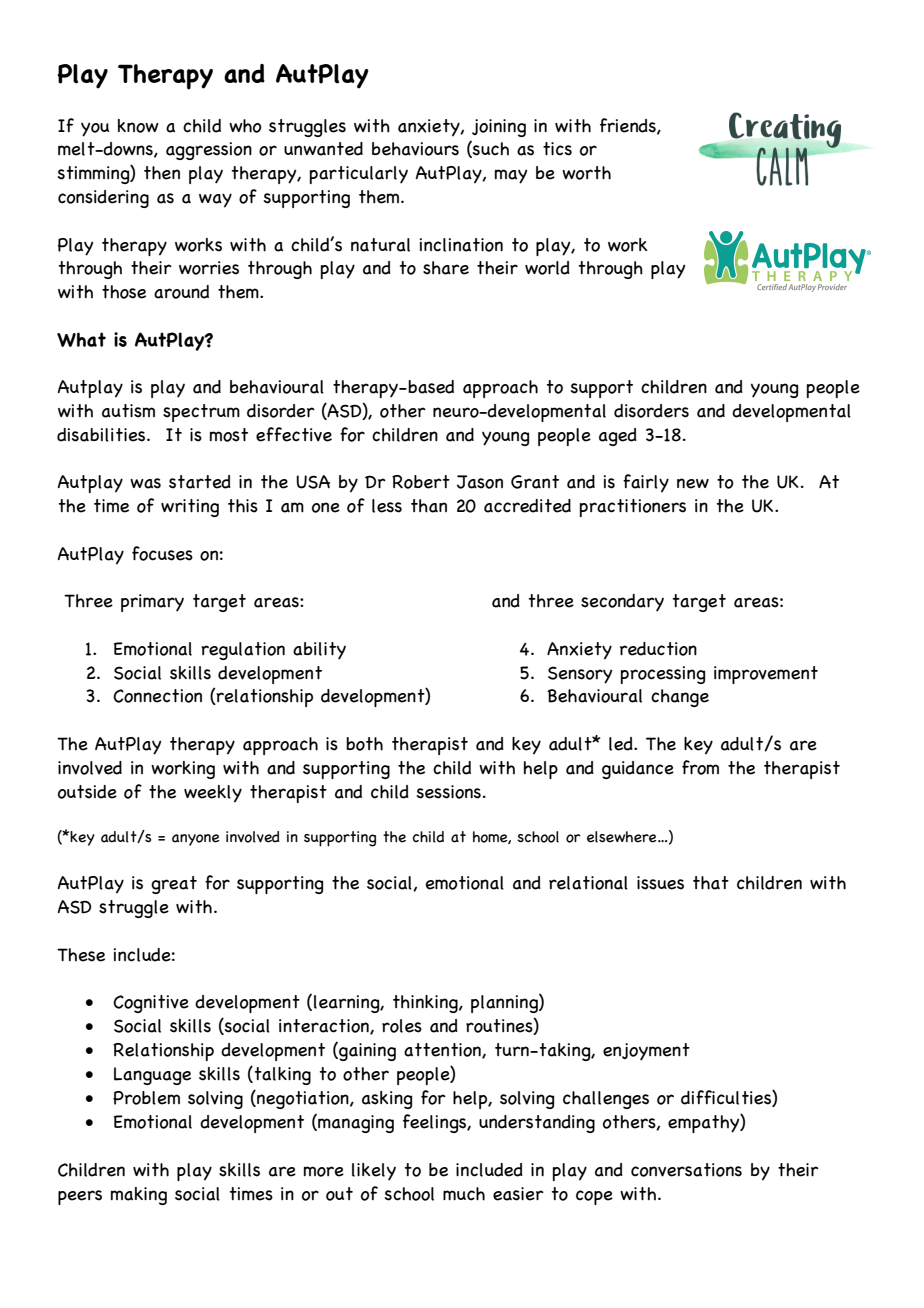  I want to click on Robert, so click(421, 482).
